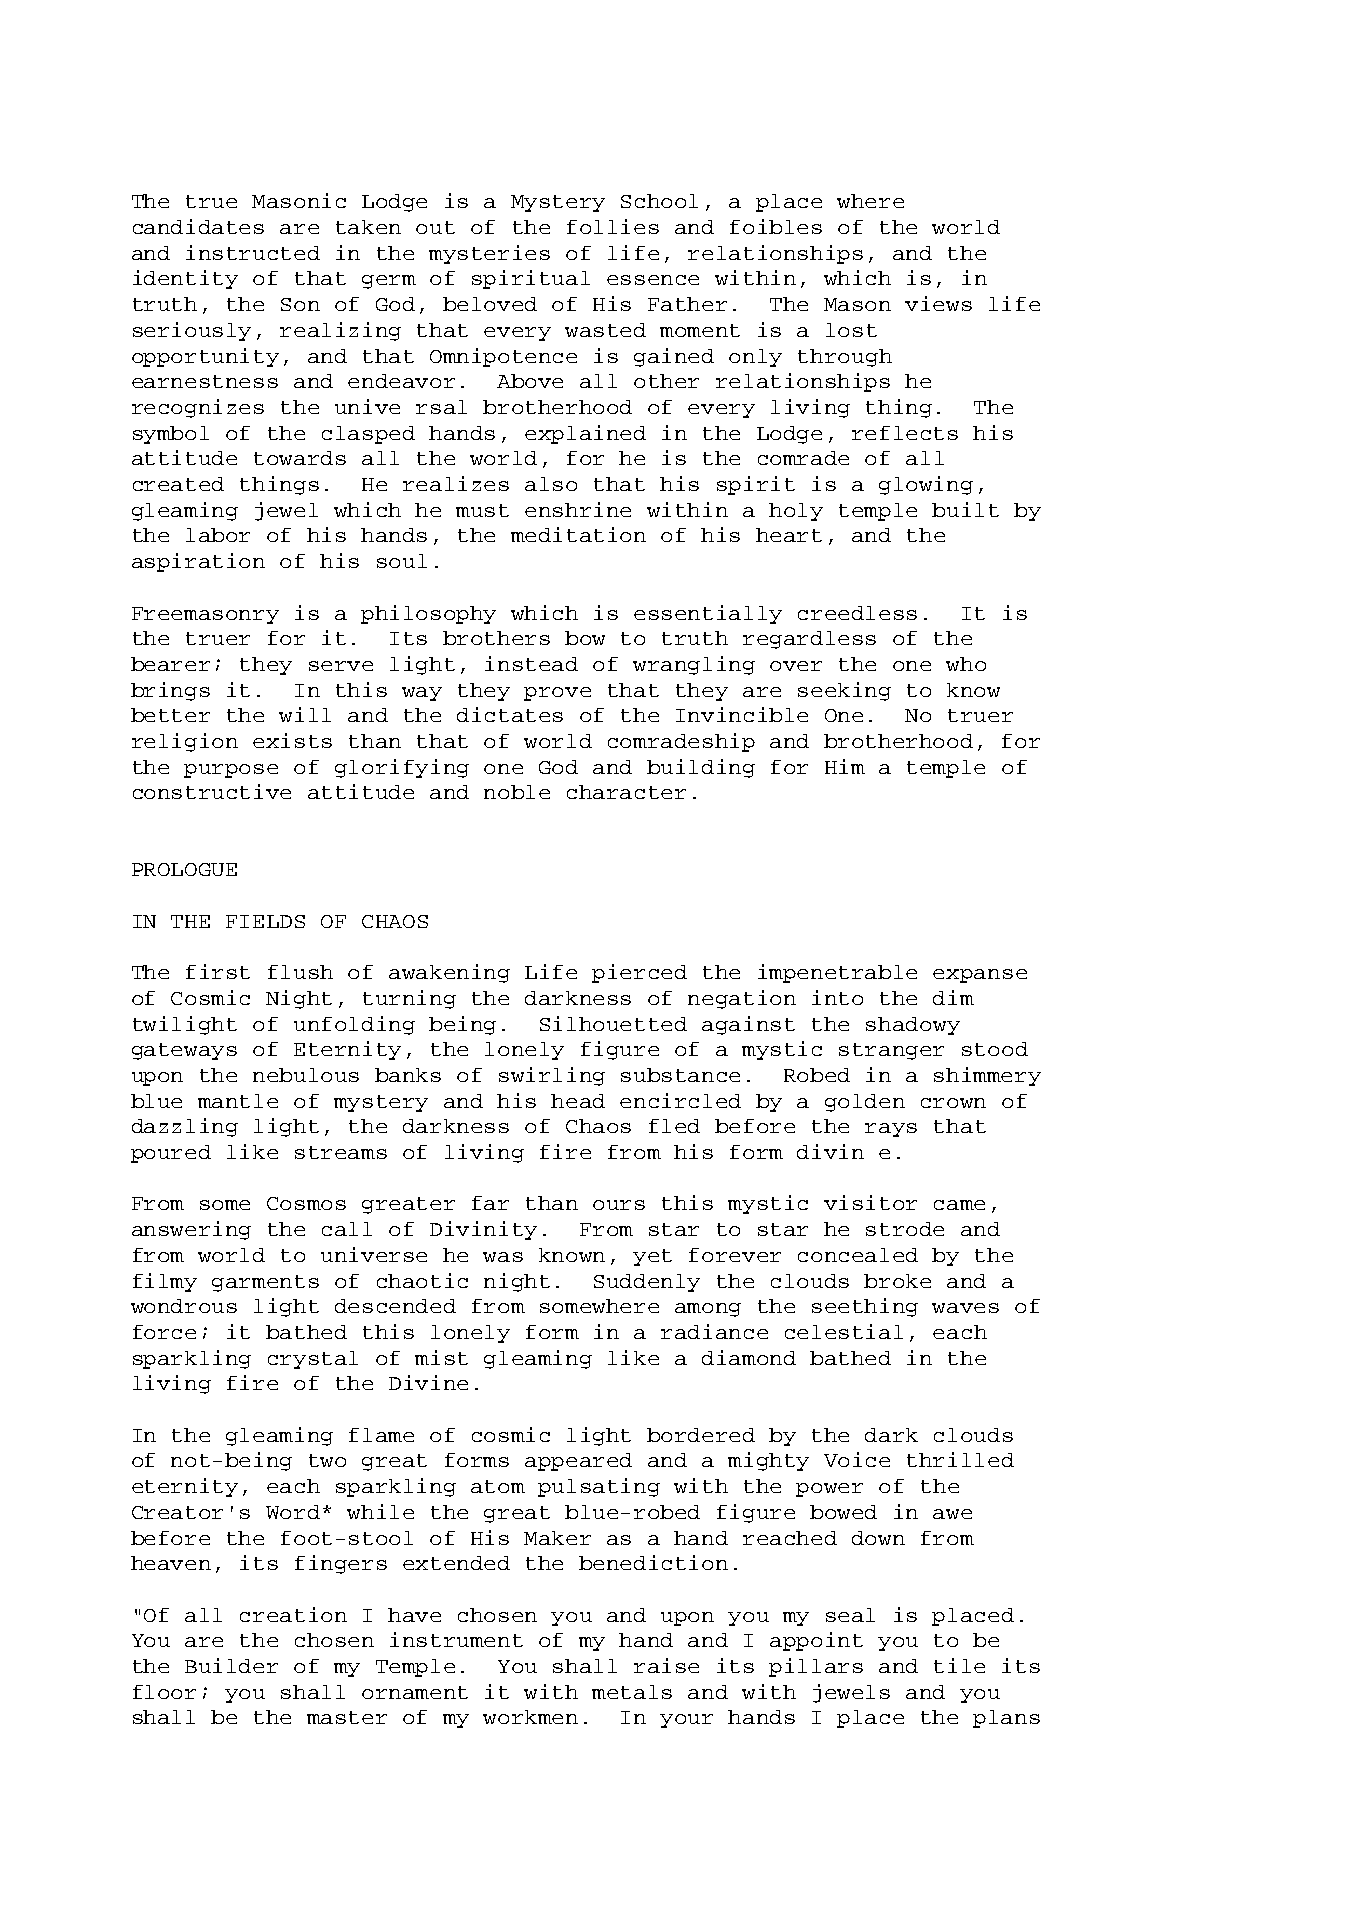 The image size is (1350, 1910). What do you see at coordinates (300, 972) in the document?
I see `flush` at bounding box center [300, 972].
